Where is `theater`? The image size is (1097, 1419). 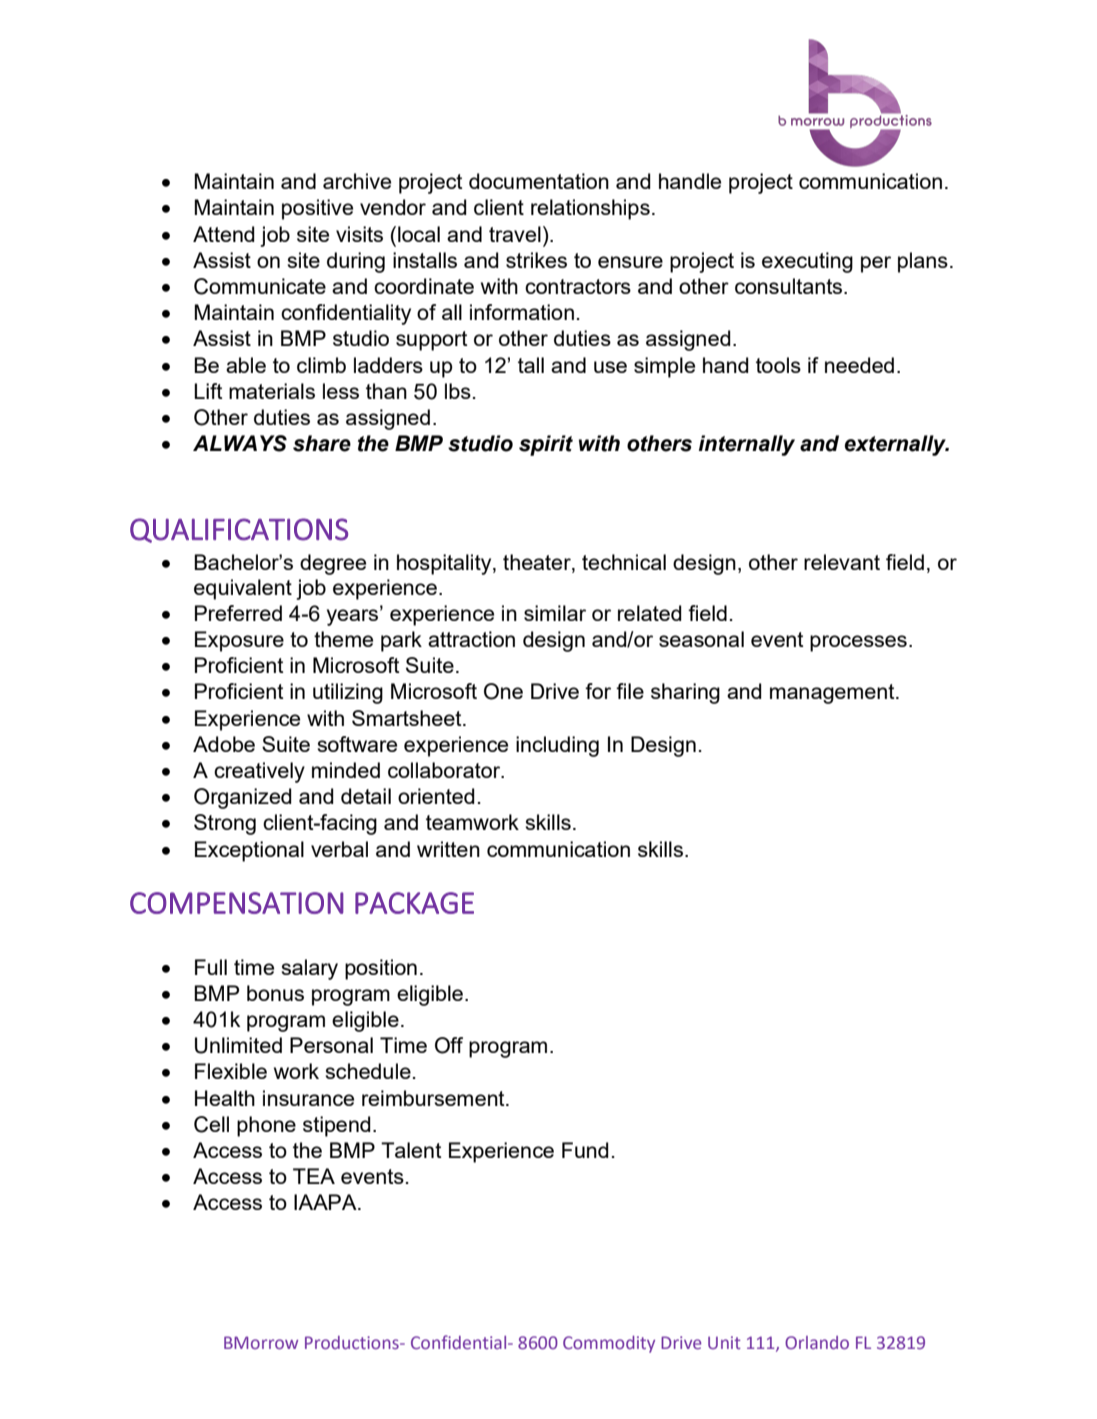
theater is located at coordinates (538, 563).
